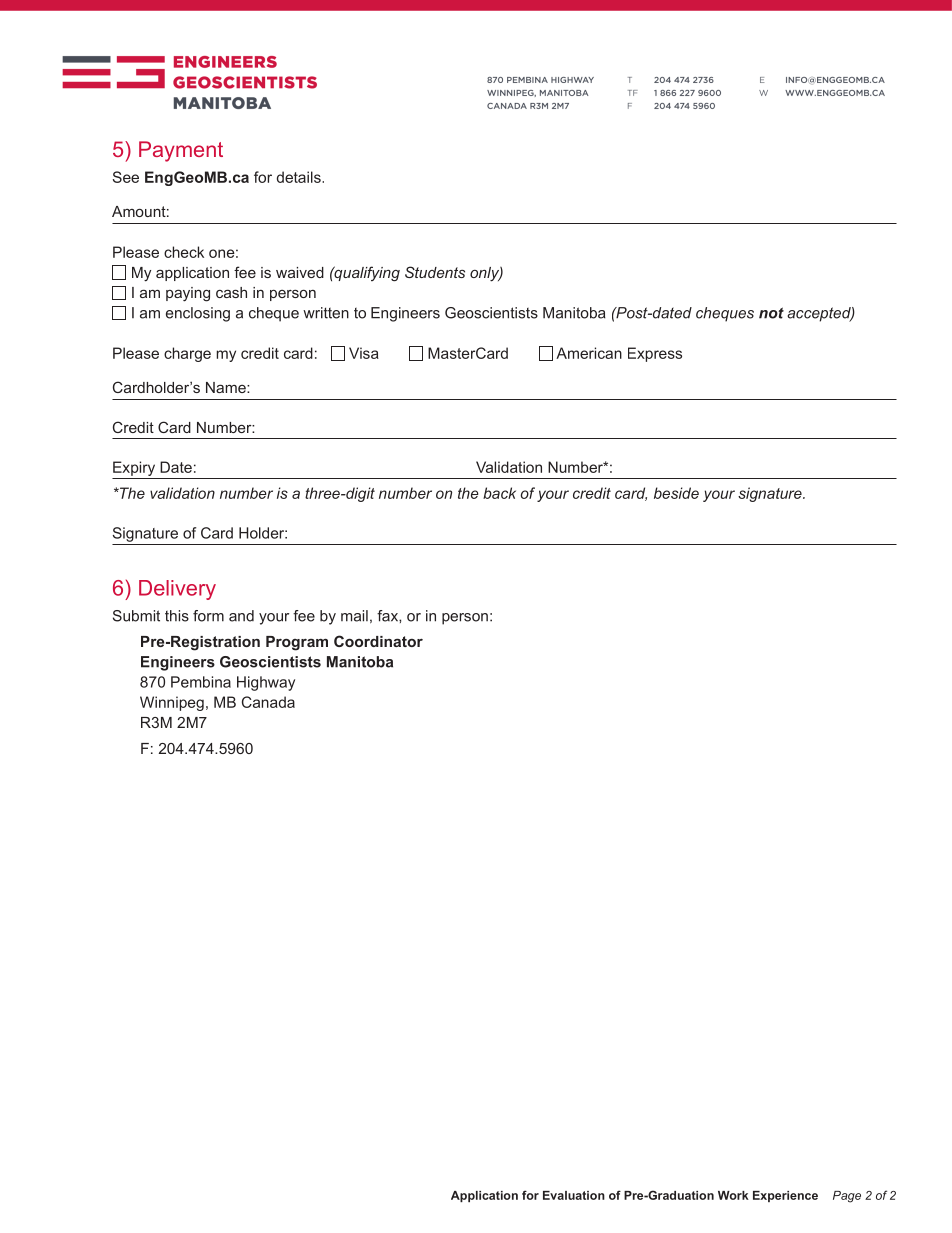  What do you see at coordinates (268, 702) in the page?
I see `Canada` at bounding box center [268, 702].
